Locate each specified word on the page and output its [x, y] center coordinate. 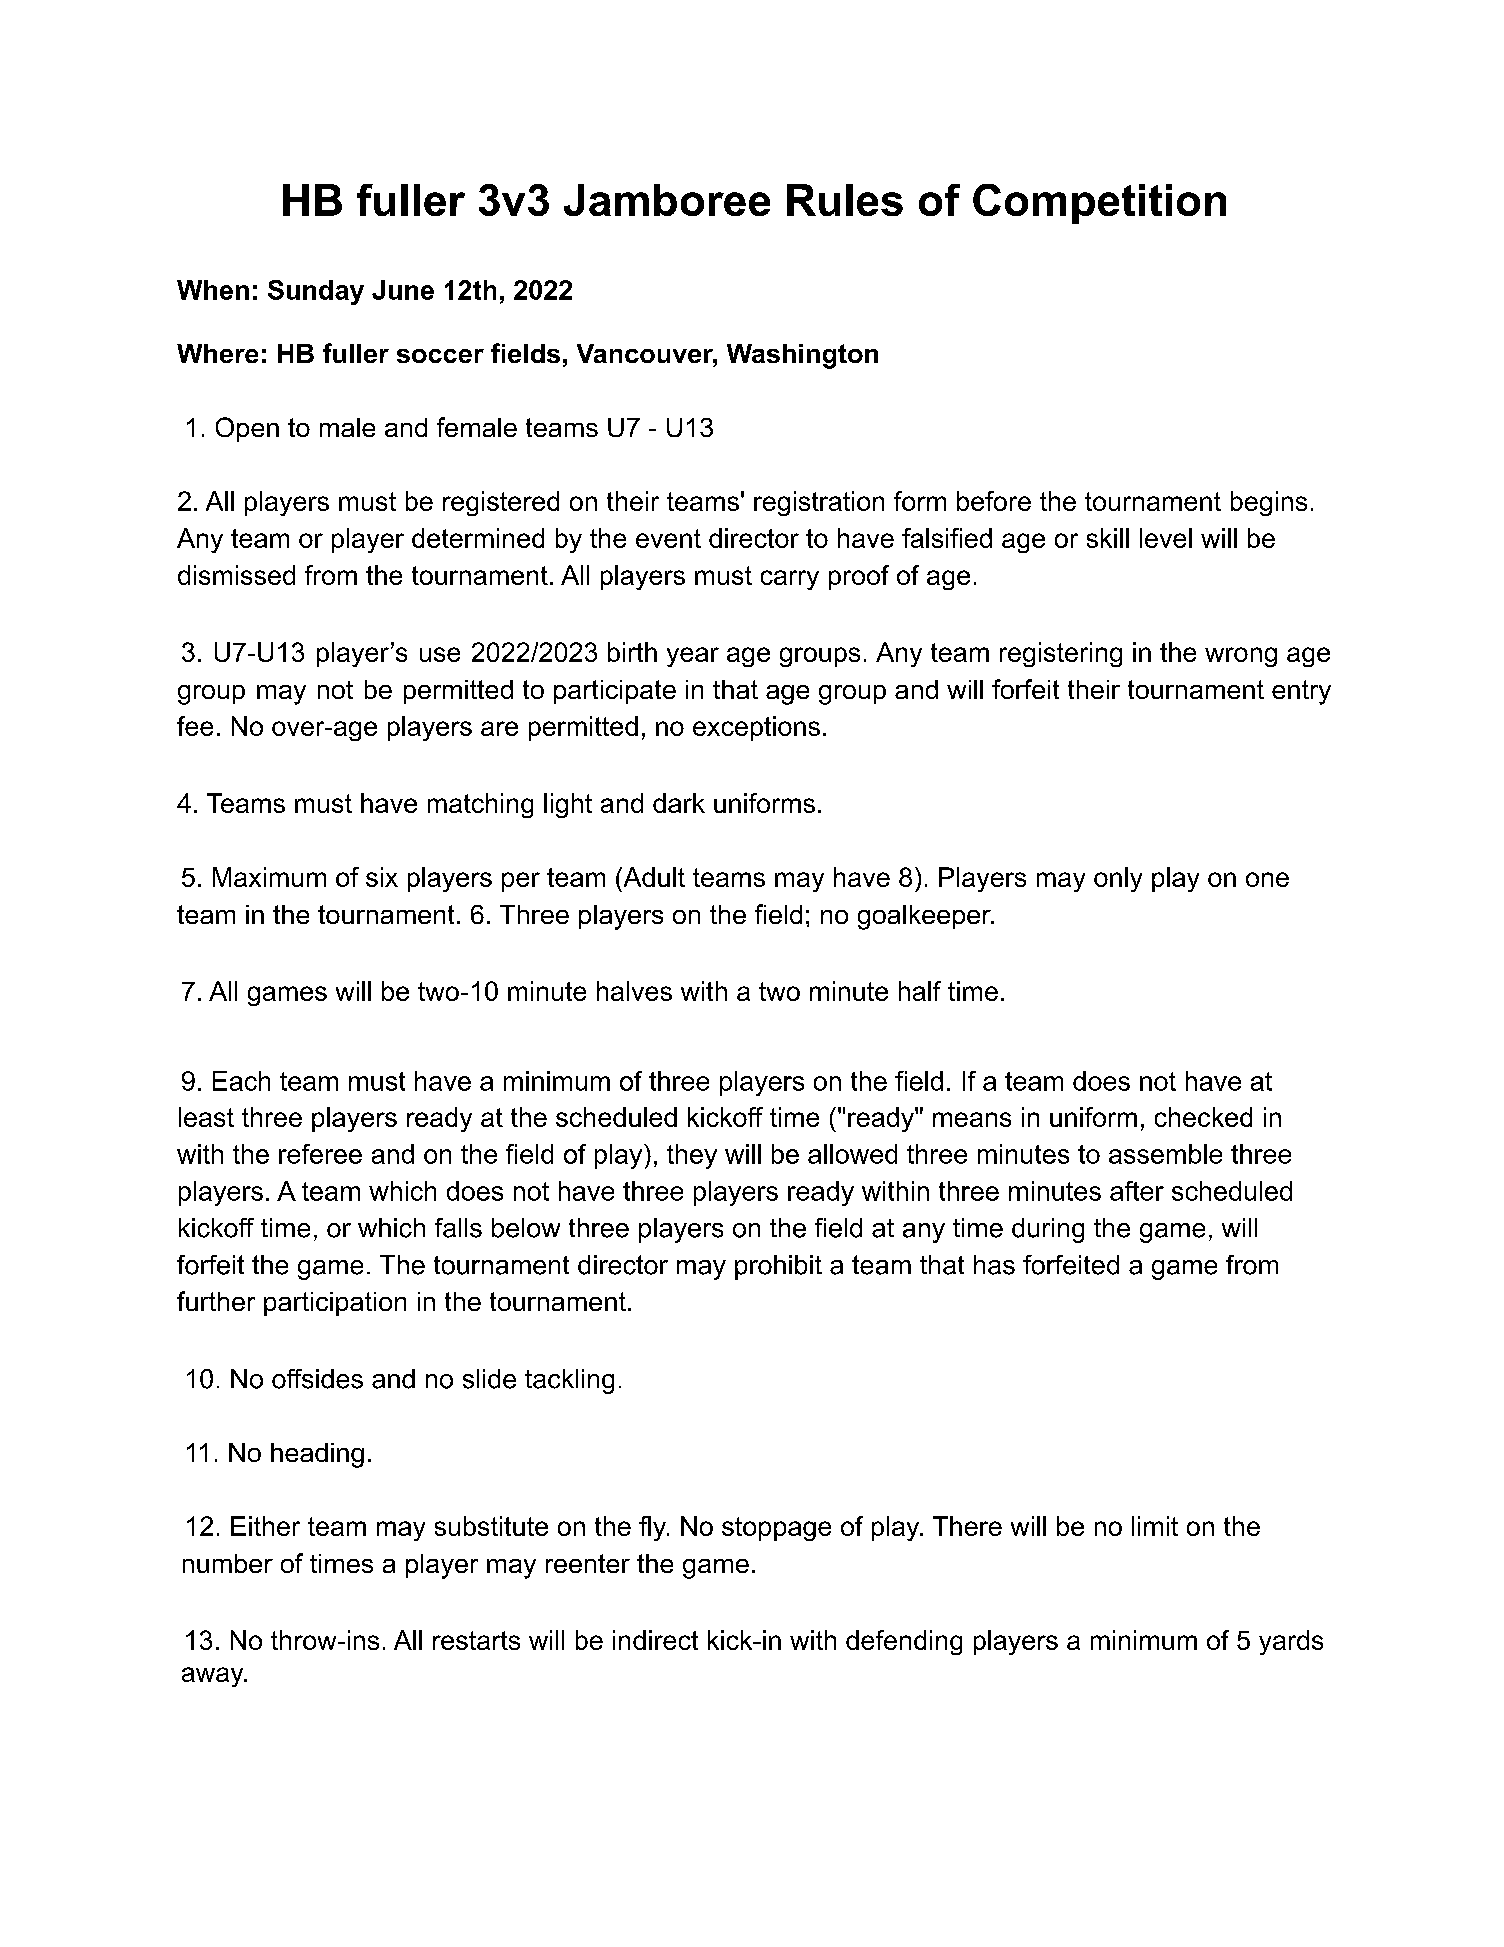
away [214, 1677]
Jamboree [667, 200]
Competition [1099, 204]
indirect [655, 1640]
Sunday [316, 292]
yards [1291, 1642]
